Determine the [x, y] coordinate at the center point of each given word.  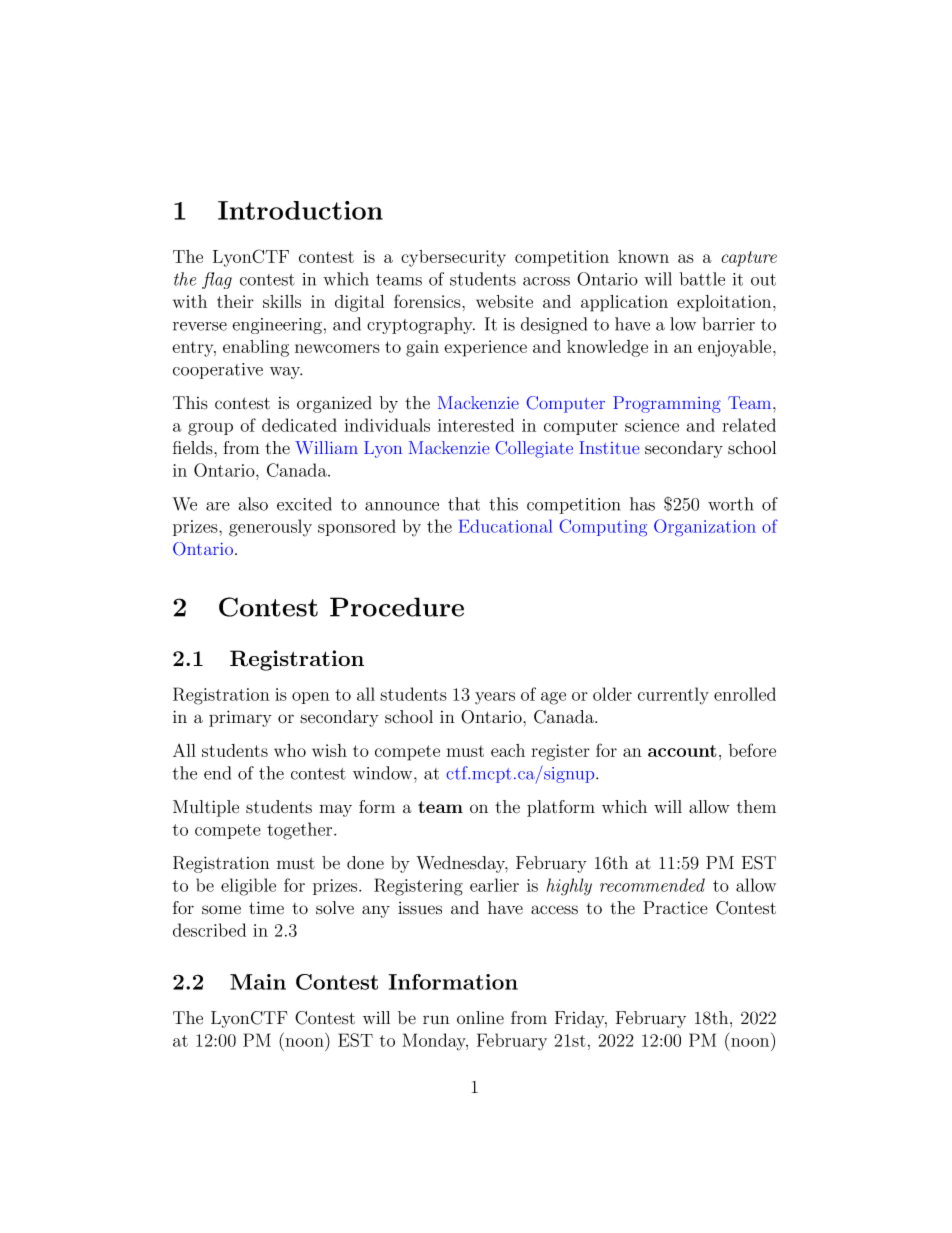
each [508, 750]
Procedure [397, 607]
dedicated [299, 425]
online [480, 1018]
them [756, 807]
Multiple [206, 808]
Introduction [300, 210]
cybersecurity [453, 258]
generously [270, 528]
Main [258, 982]
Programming [667, 404]
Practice [675, 908]
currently [673, 696]
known [643, 256]
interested [476, 425]
